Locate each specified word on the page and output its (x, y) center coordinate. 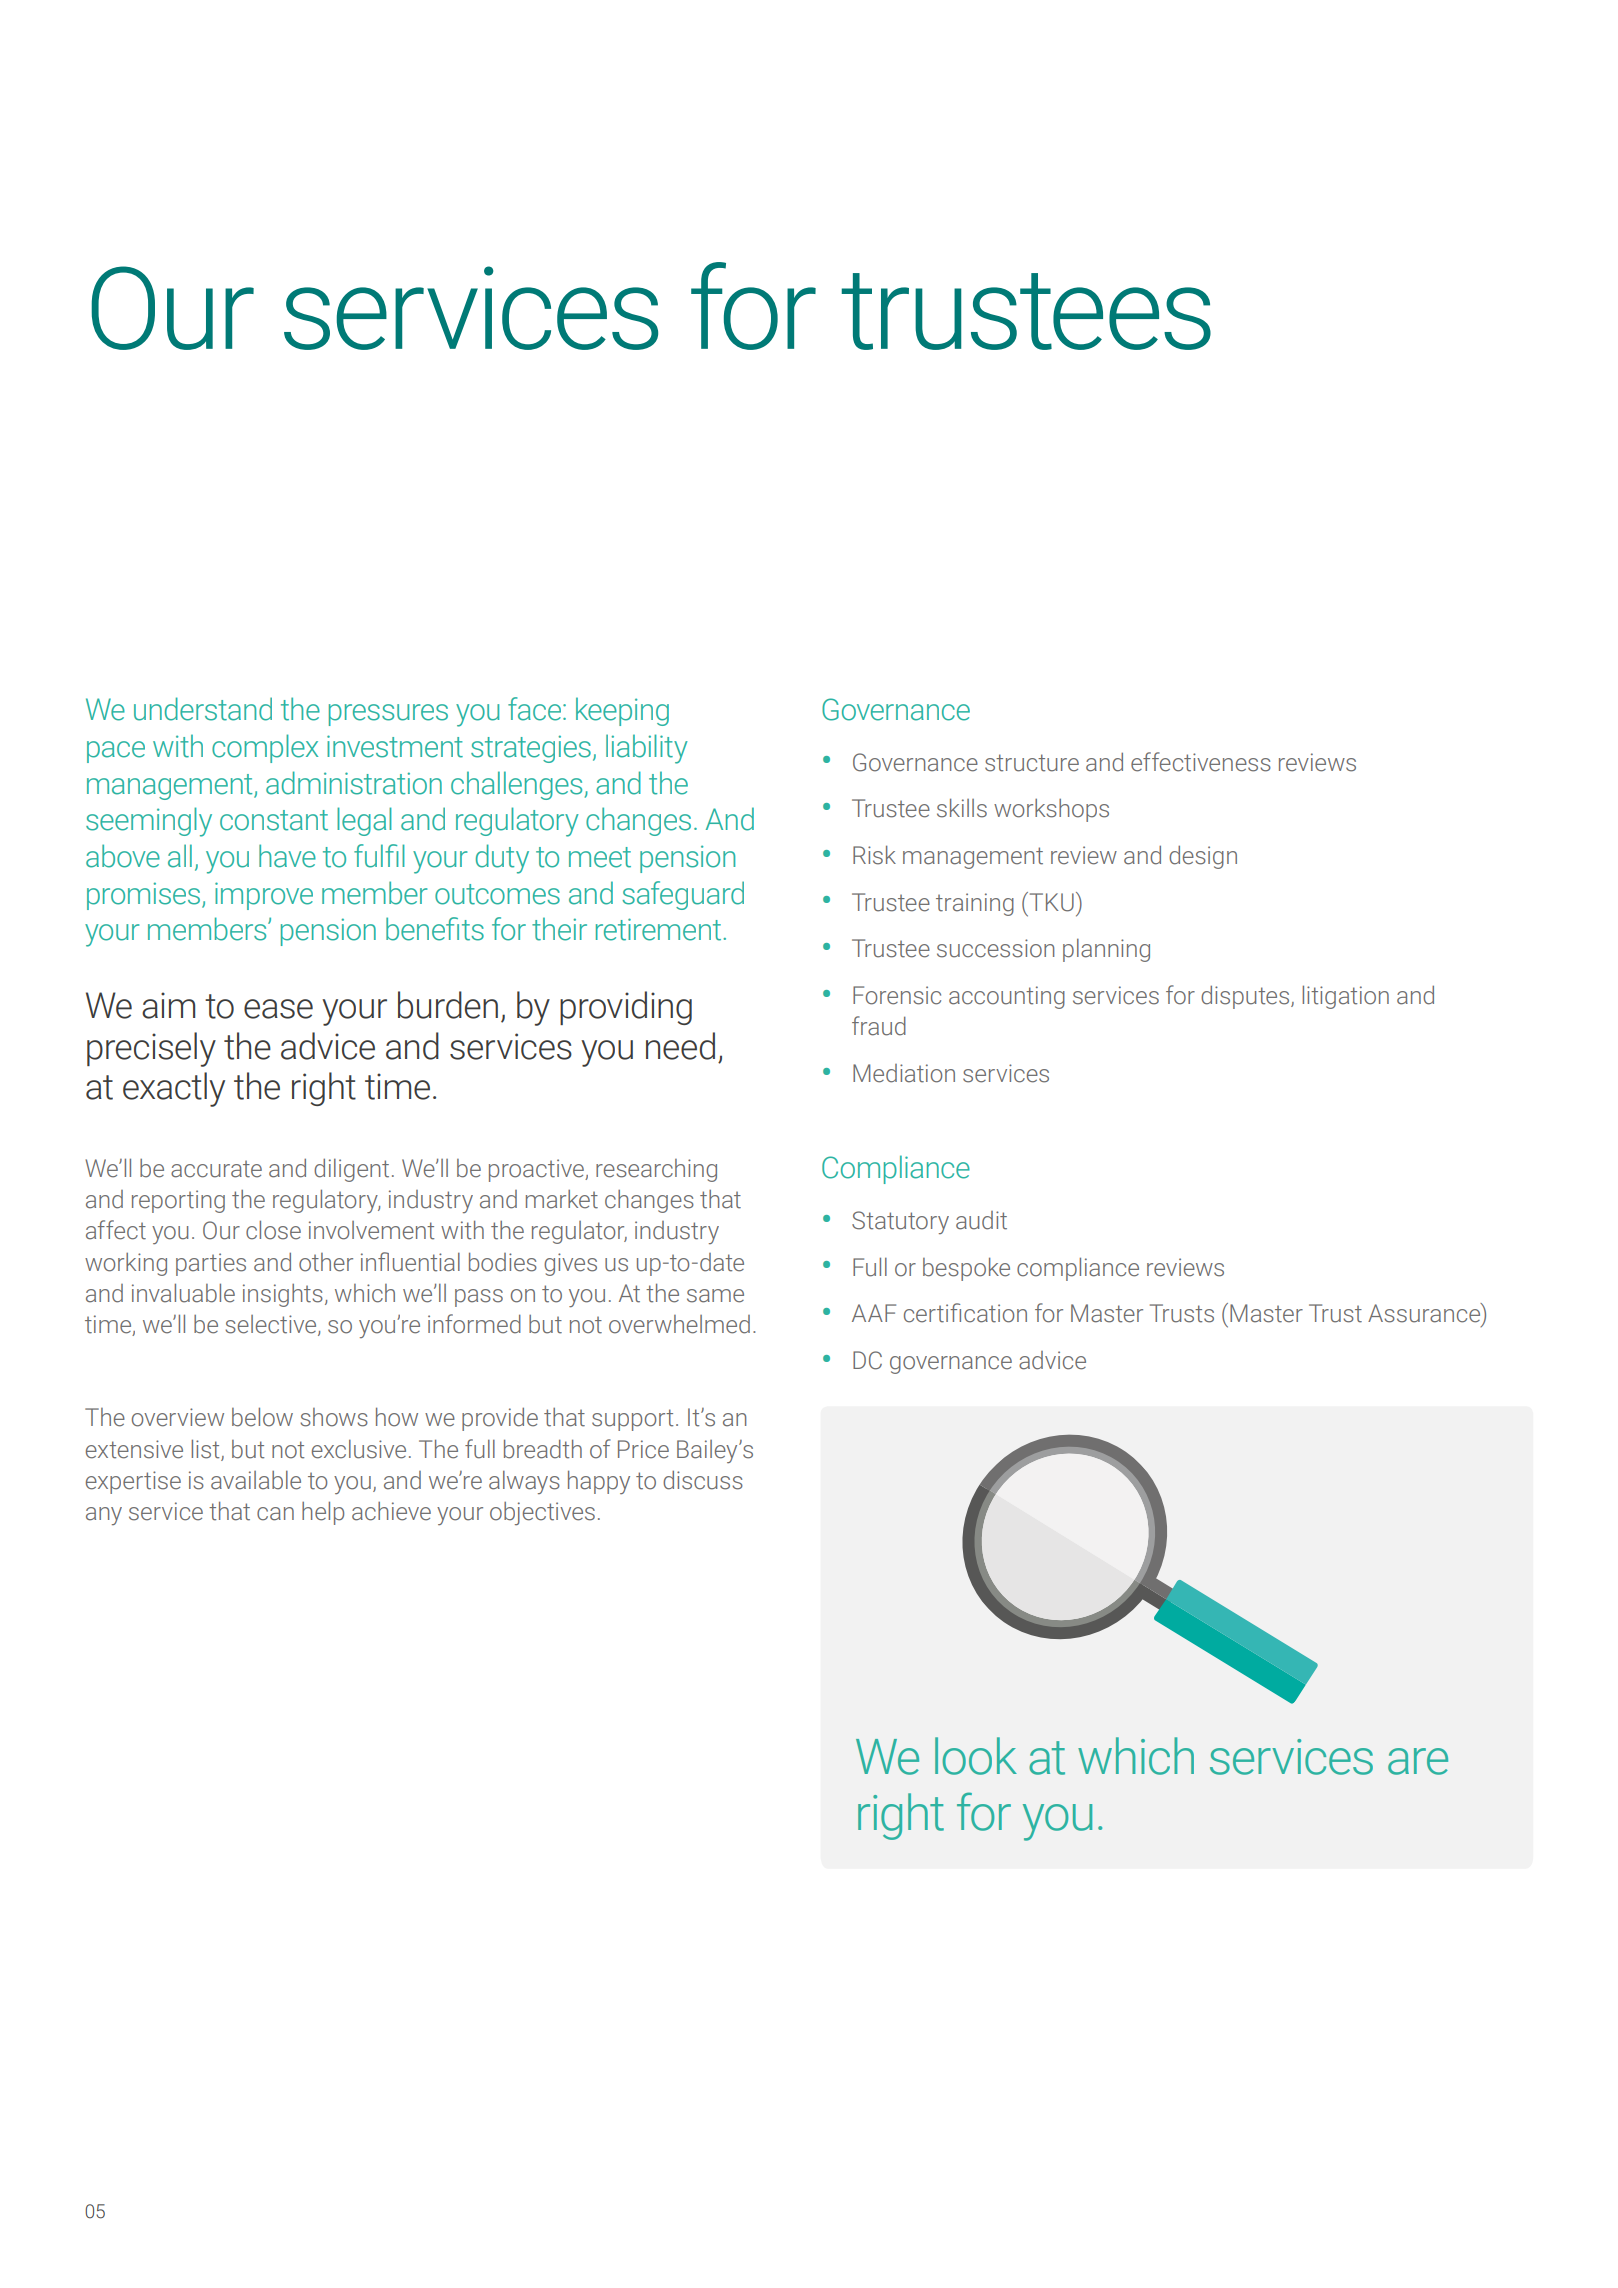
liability (647, 749)
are (1418, 1761)
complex (265, 748)
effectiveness (1201, 762)
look (976, 1756)
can (275, 1514)
